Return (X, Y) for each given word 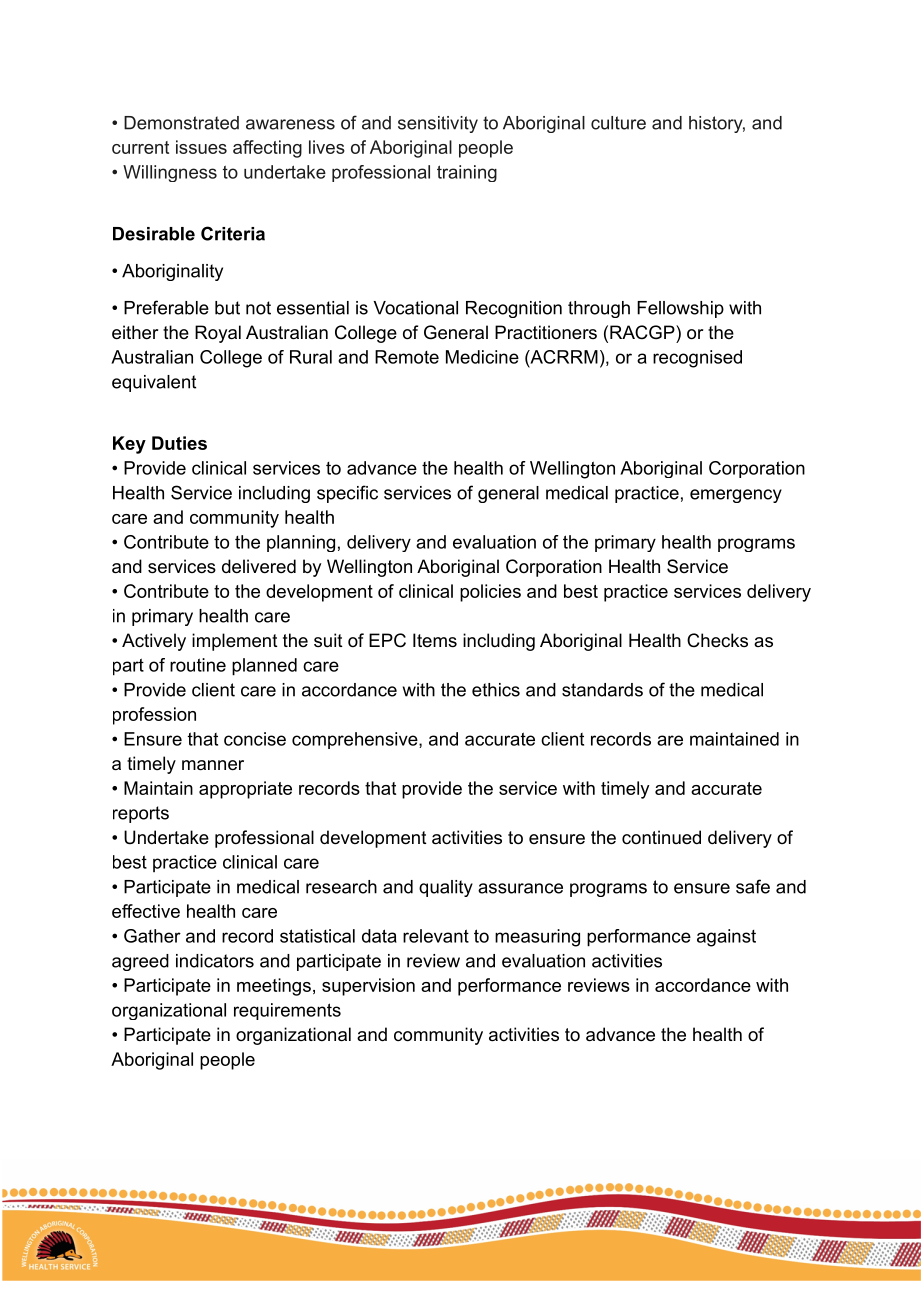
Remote (407, 357)
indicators (215, 961)
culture (618, 123)
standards (602, 690)
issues (201, 147)
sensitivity (438, 124)
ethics (496, 690)
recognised (697, 359)
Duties (179, 443)
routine (198, 665)
